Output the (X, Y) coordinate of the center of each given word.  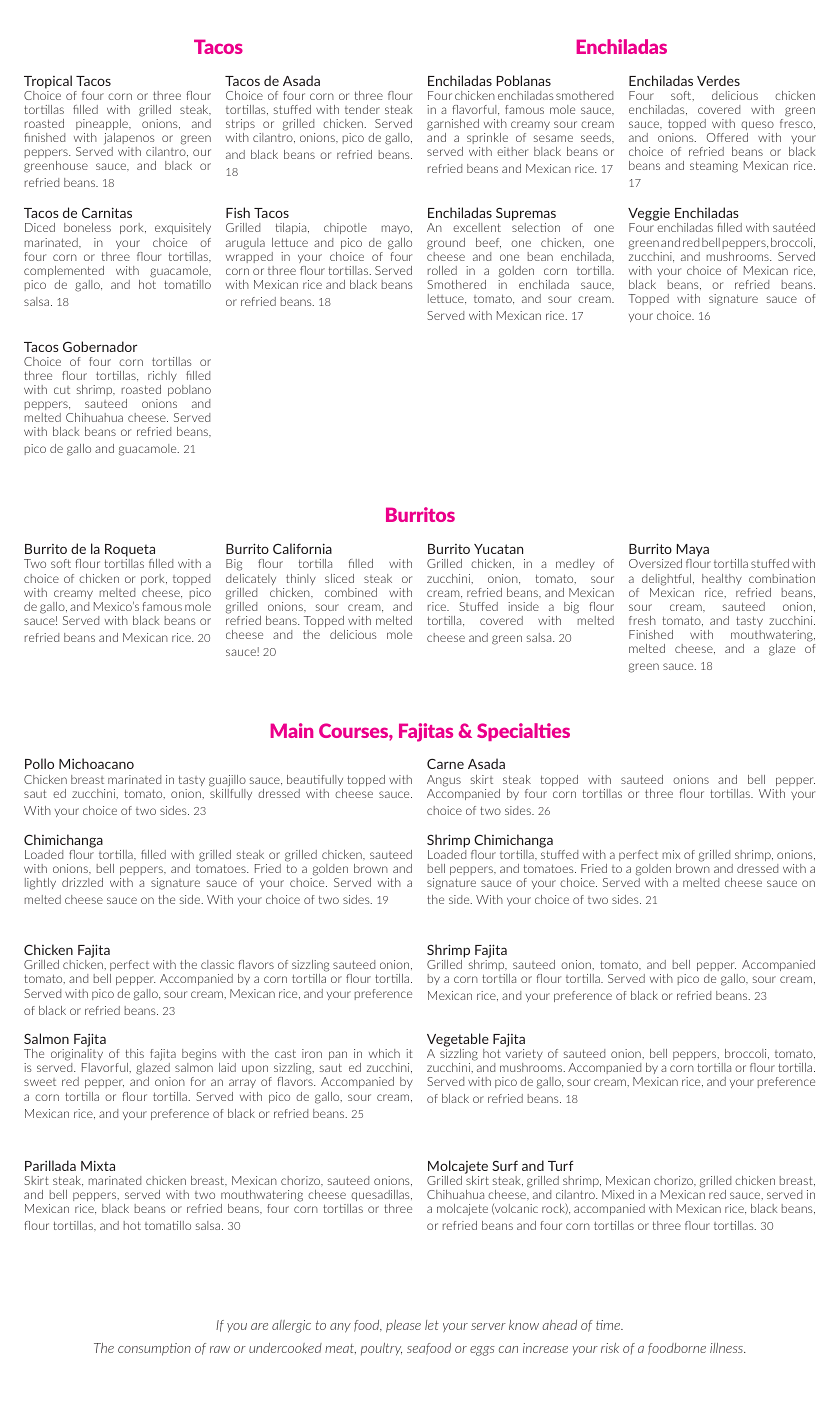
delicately (251, 579)
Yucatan (498, 549)
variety (524, 1054)
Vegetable (458, 1041)
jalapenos (129, 139)
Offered (727, 137)
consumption (154, 1349)
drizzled (82, 882)
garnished (453, 125)
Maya (693, 552)
